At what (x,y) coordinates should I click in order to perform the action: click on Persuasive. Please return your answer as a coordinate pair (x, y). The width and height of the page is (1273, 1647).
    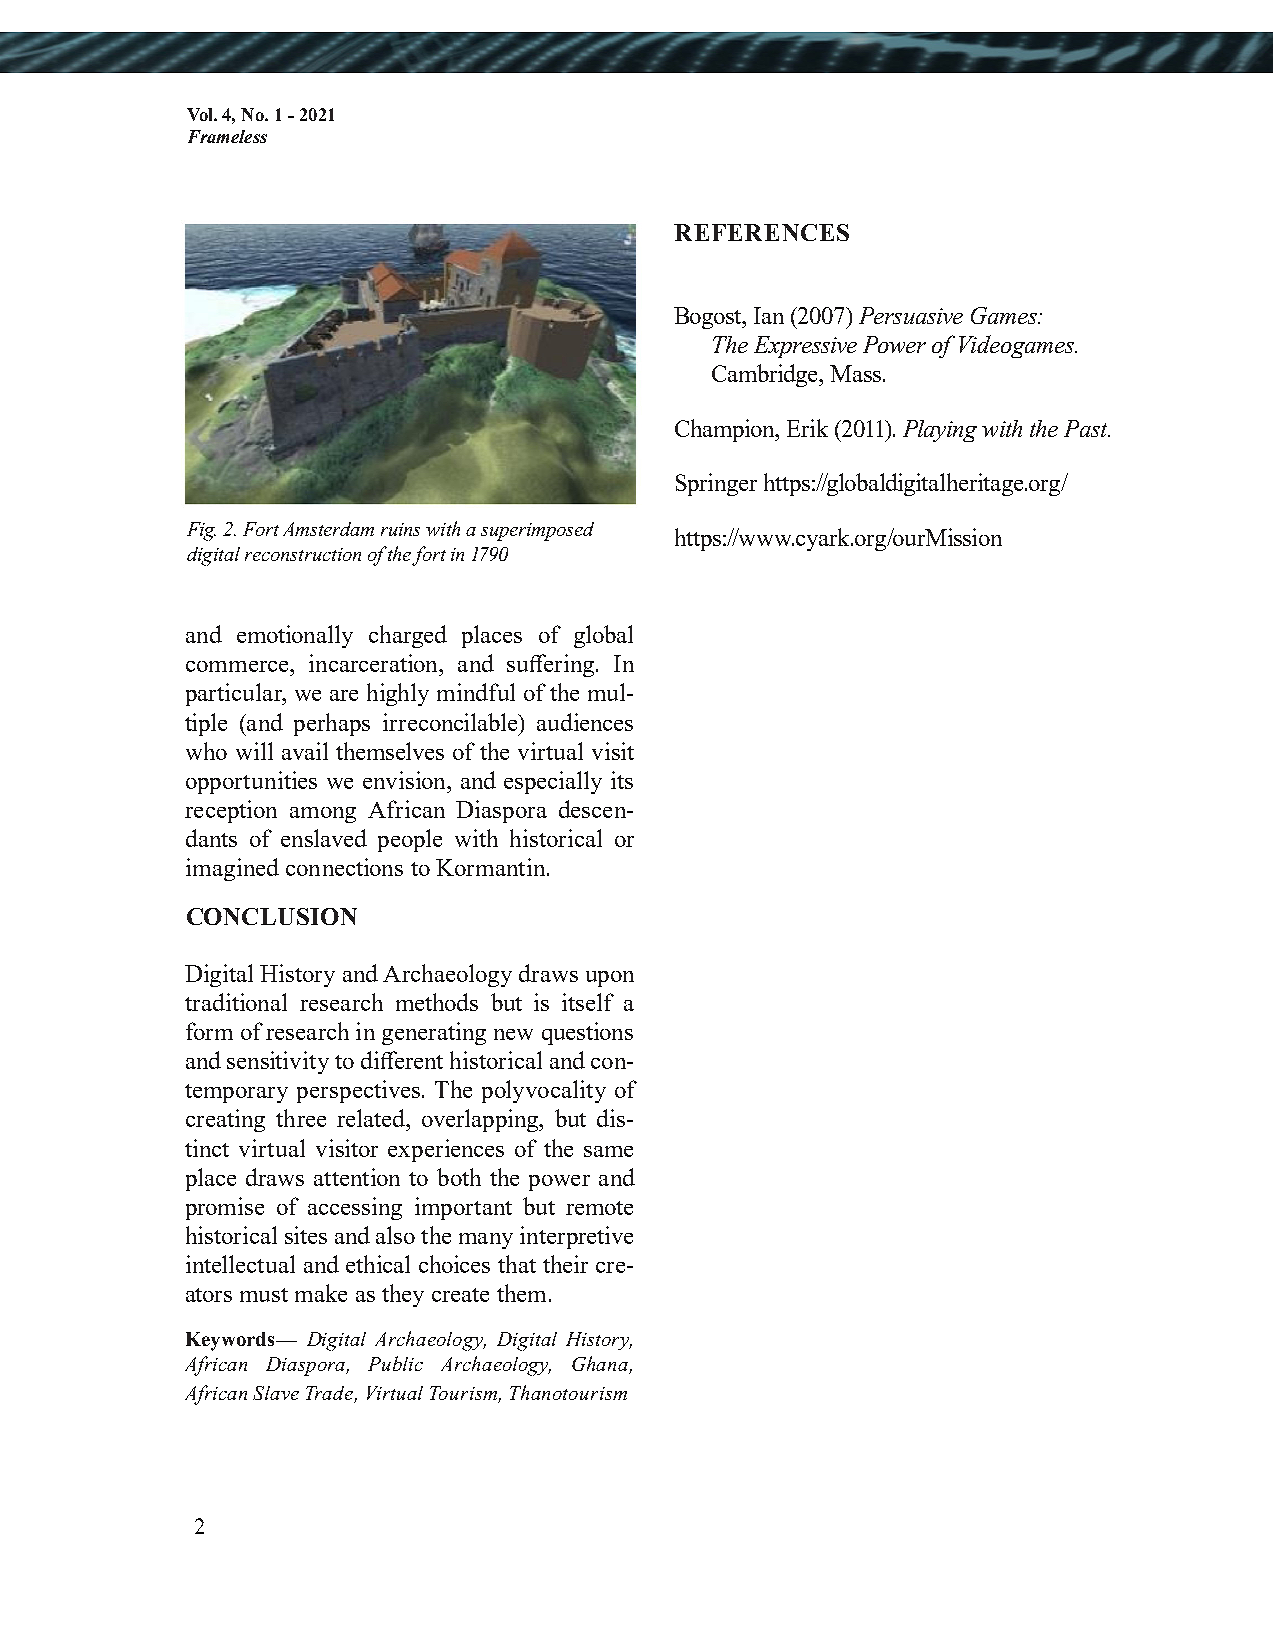
    Looking at the image, I should click on (911, 315).
